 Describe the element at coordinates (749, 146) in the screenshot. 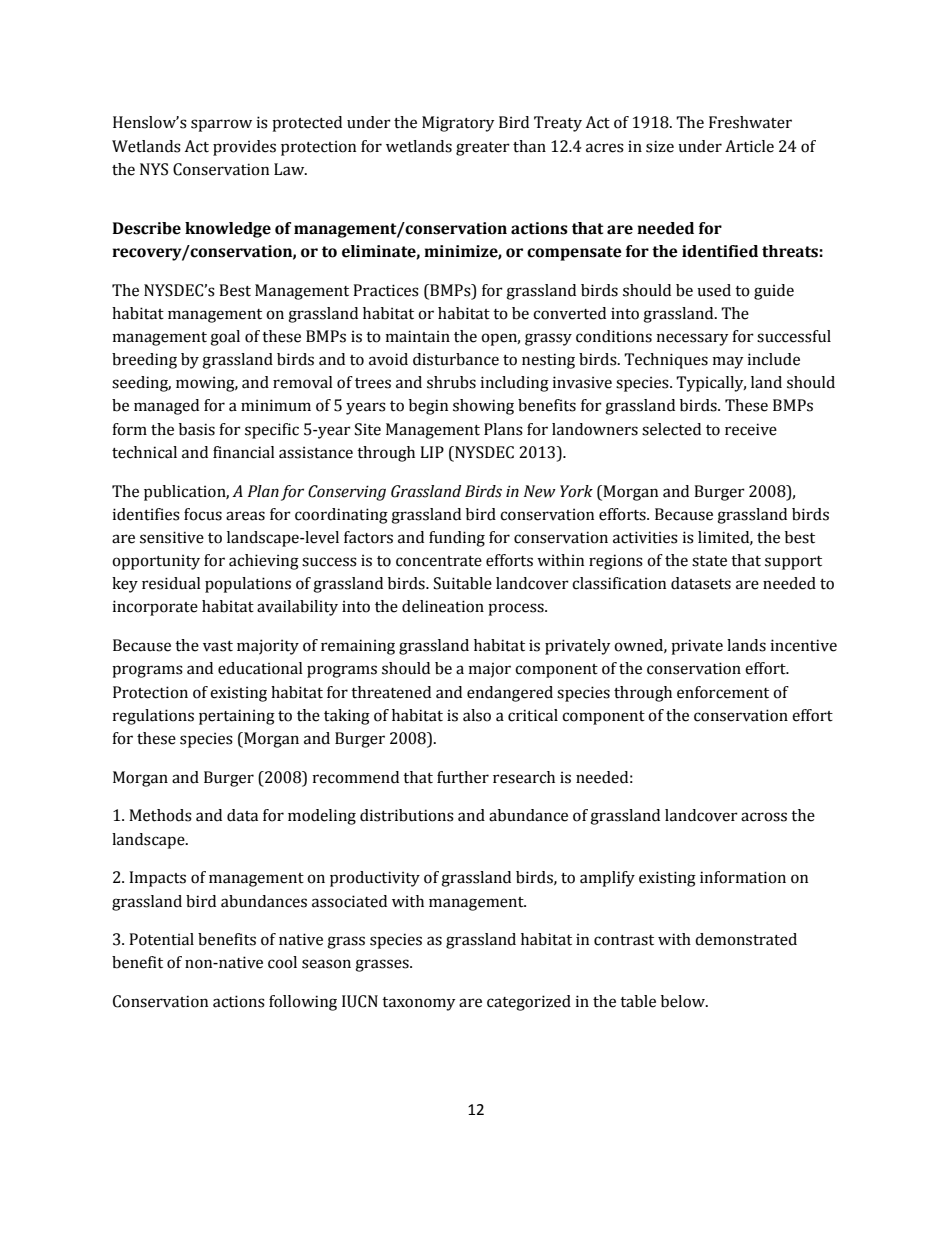

I see `Article` at that location.
